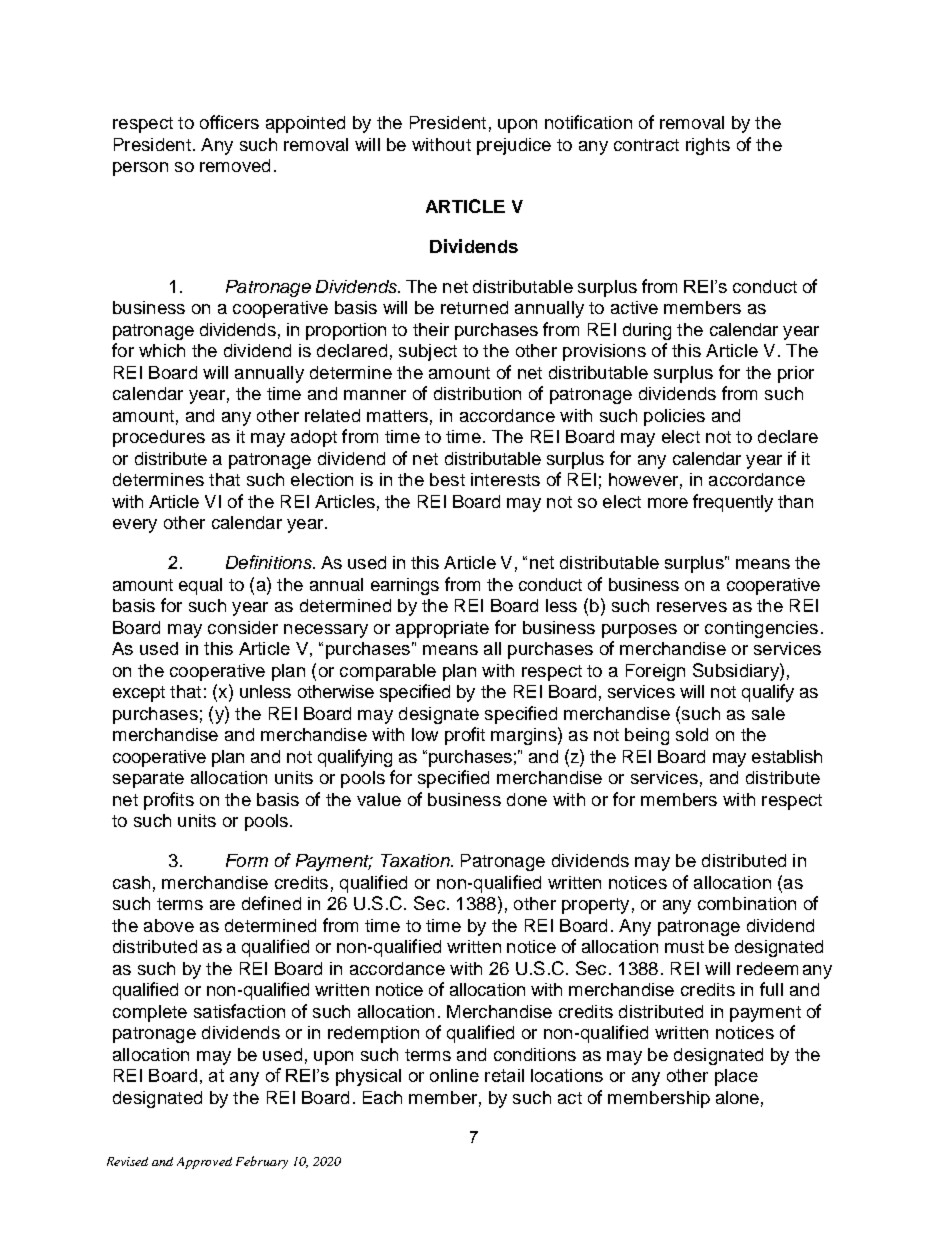  What do you see at coordinates (708, 146) in the document?
I see `rights` at bounding box center [708, 146].
